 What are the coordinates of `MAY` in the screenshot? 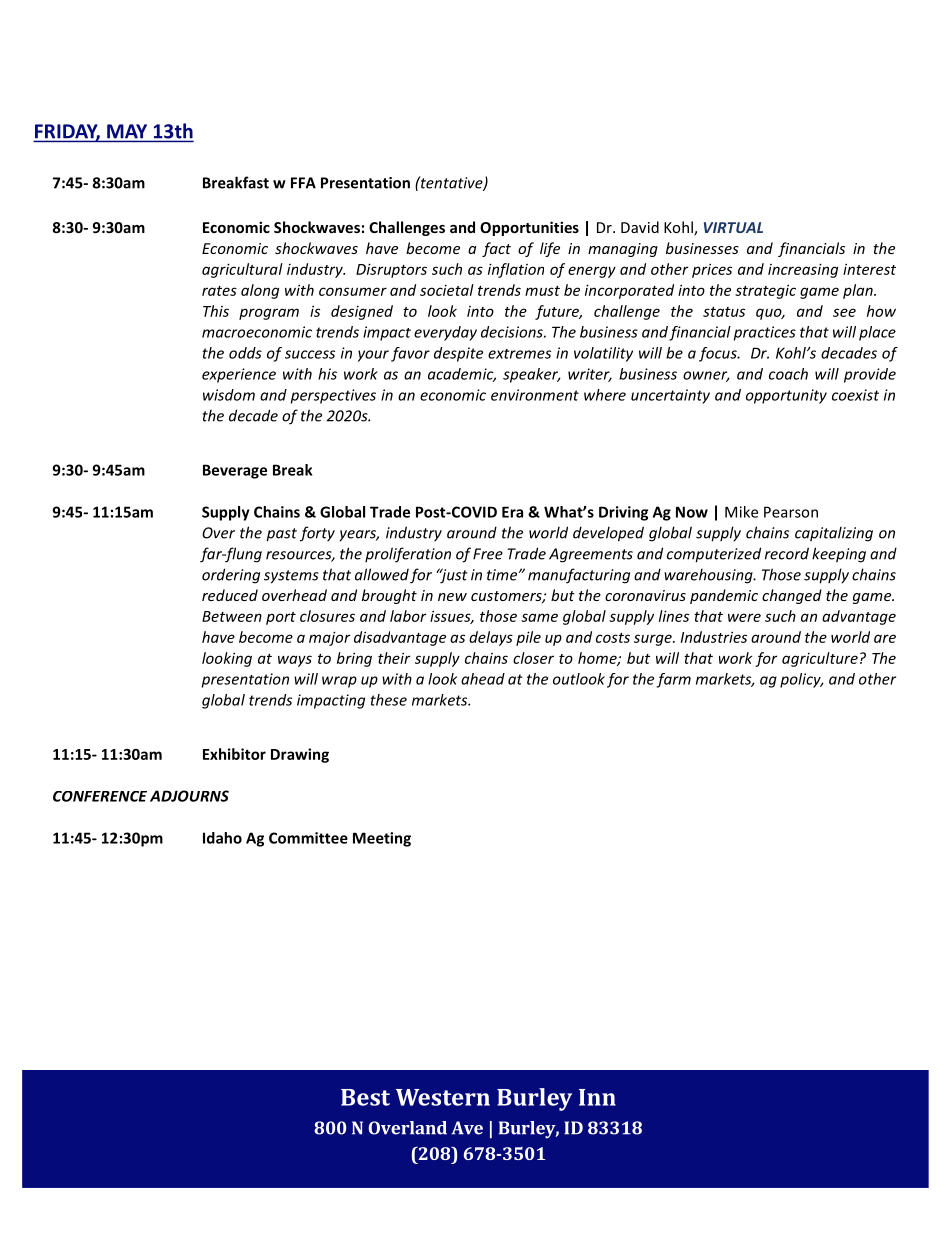 It's located at (127, 131).
